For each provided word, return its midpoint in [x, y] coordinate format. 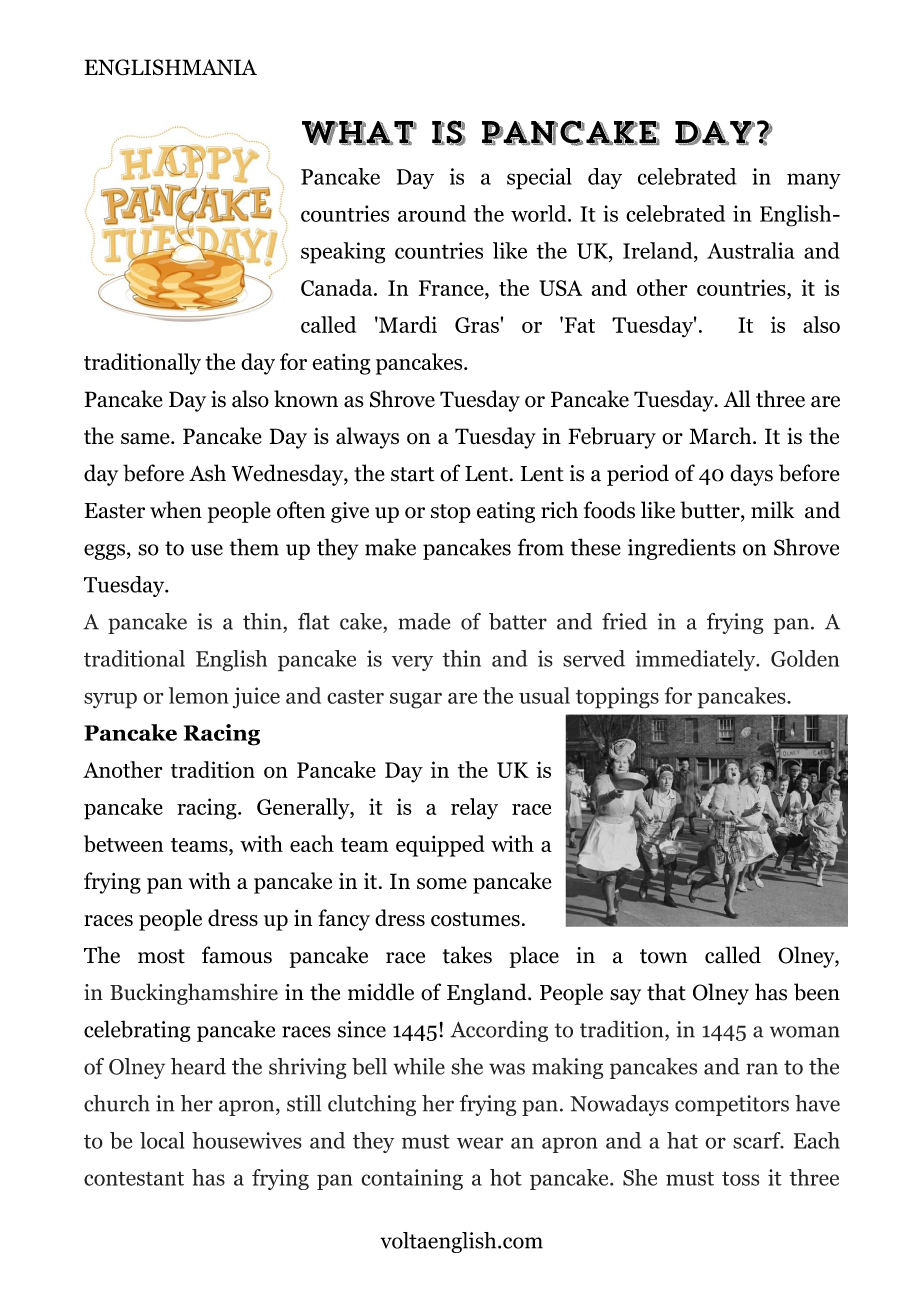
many [814, 181]
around [432, 213]
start [412, 474]
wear [480, 1143]
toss [741, 1178]
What [359, 133]
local [162, 1140]
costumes [475, 919]
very [412, 663]
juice [256, 698]
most [161, 956]
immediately [696, 660]
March [721, 436]
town [663, 956]
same [146, 438]
